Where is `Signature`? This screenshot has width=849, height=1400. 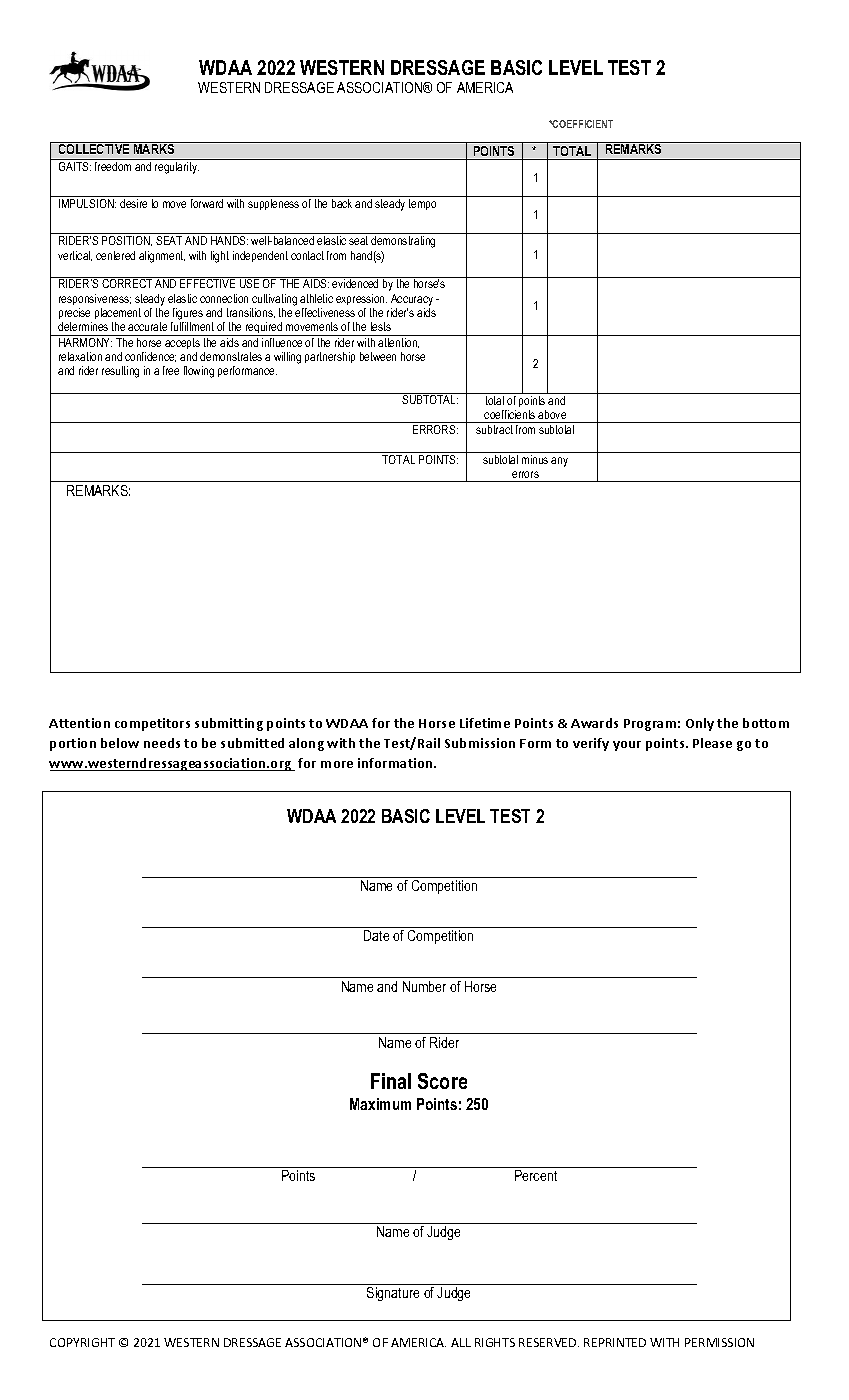
Signature is located at coordinates (393, 1294).
